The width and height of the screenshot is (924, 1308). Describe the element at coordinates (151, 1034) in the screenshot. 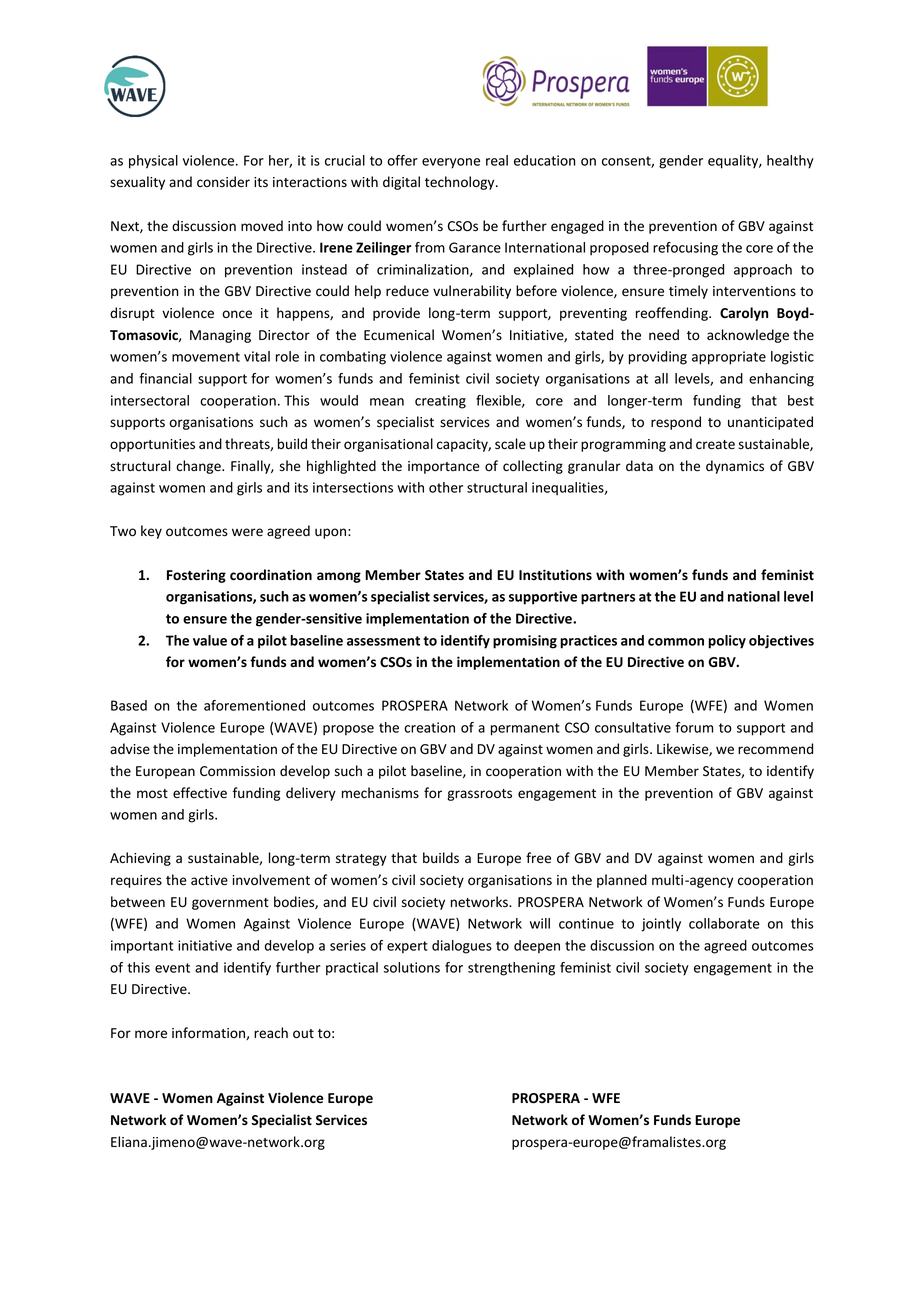

I see `more` at that location.
